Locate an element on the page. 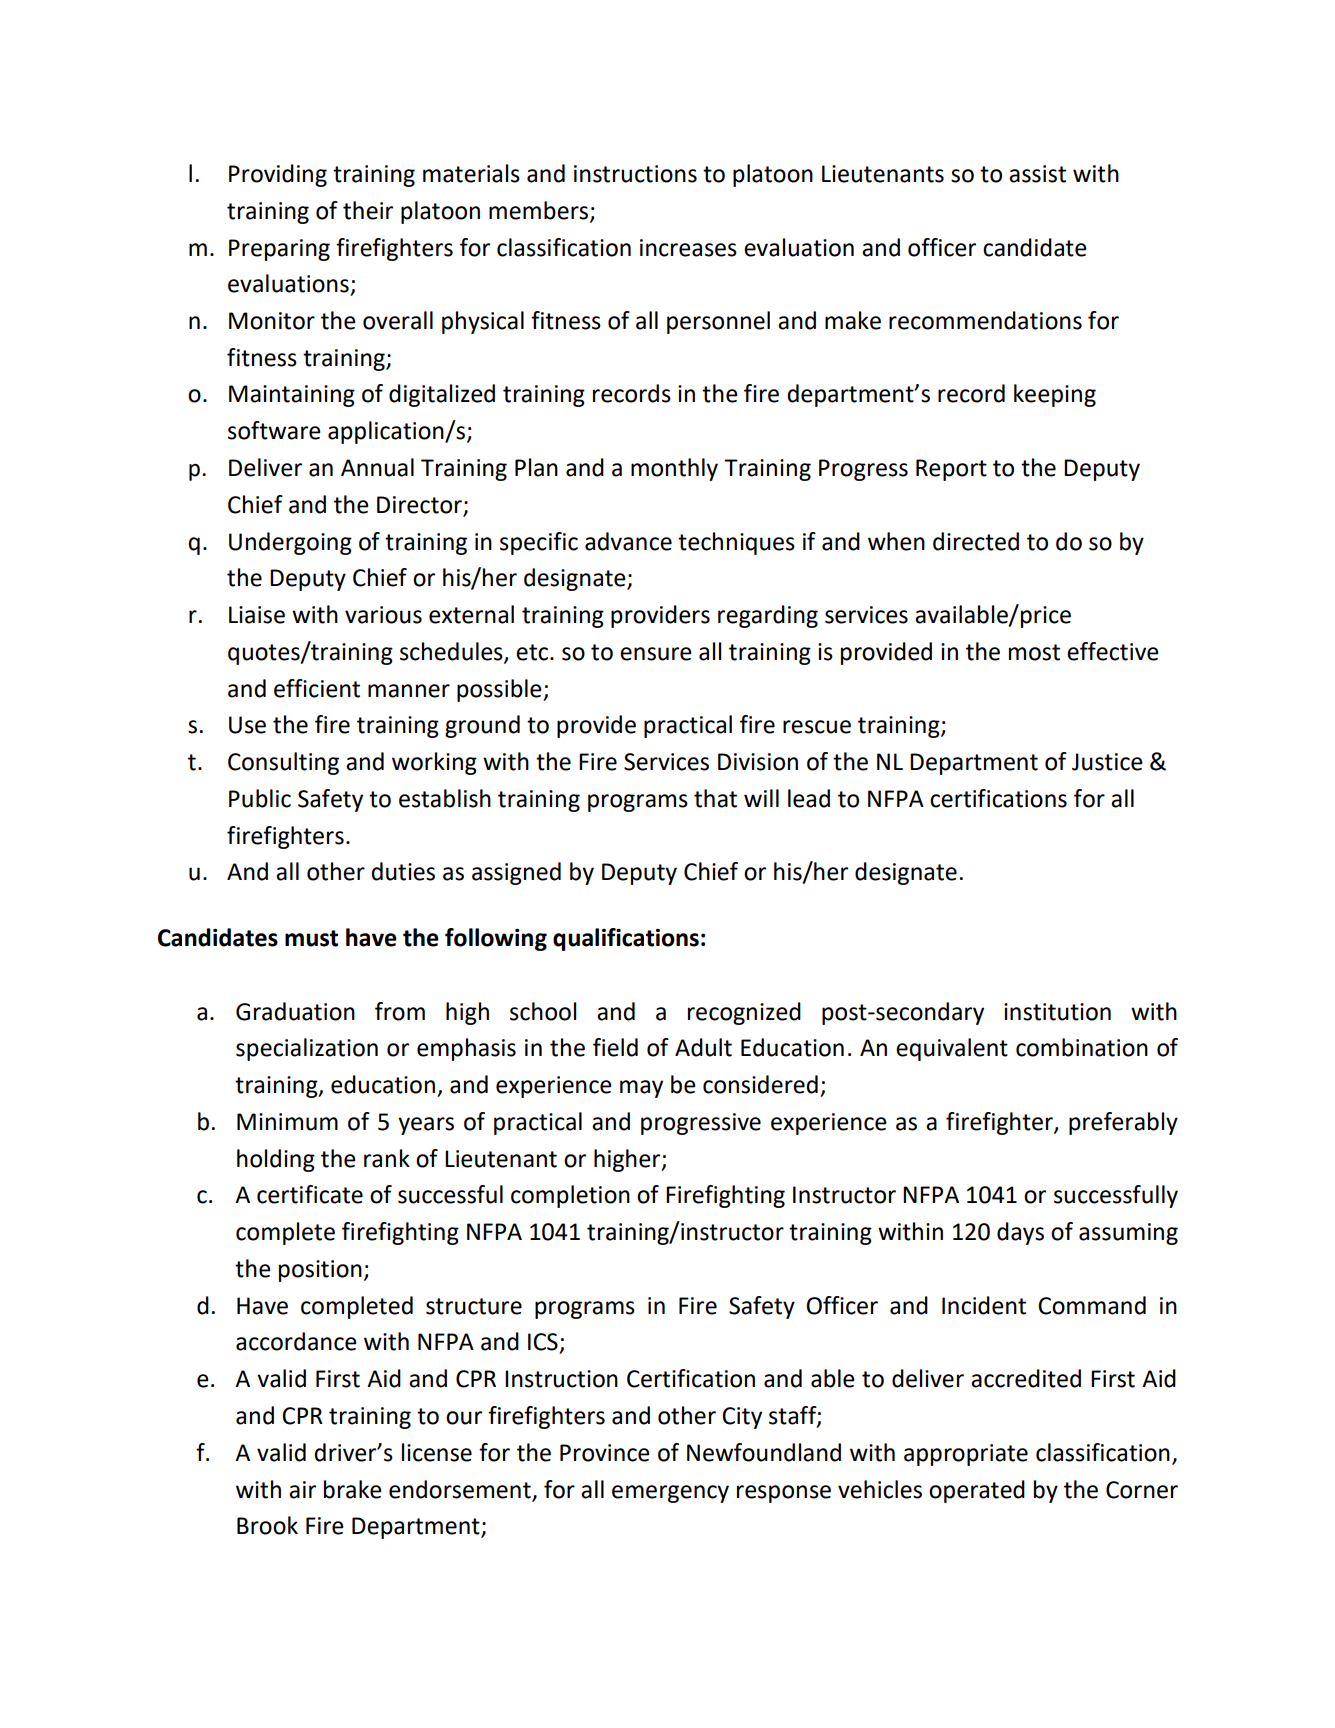 This image has width=1335, height=1728. duties is located at coordinates (403, 871).
